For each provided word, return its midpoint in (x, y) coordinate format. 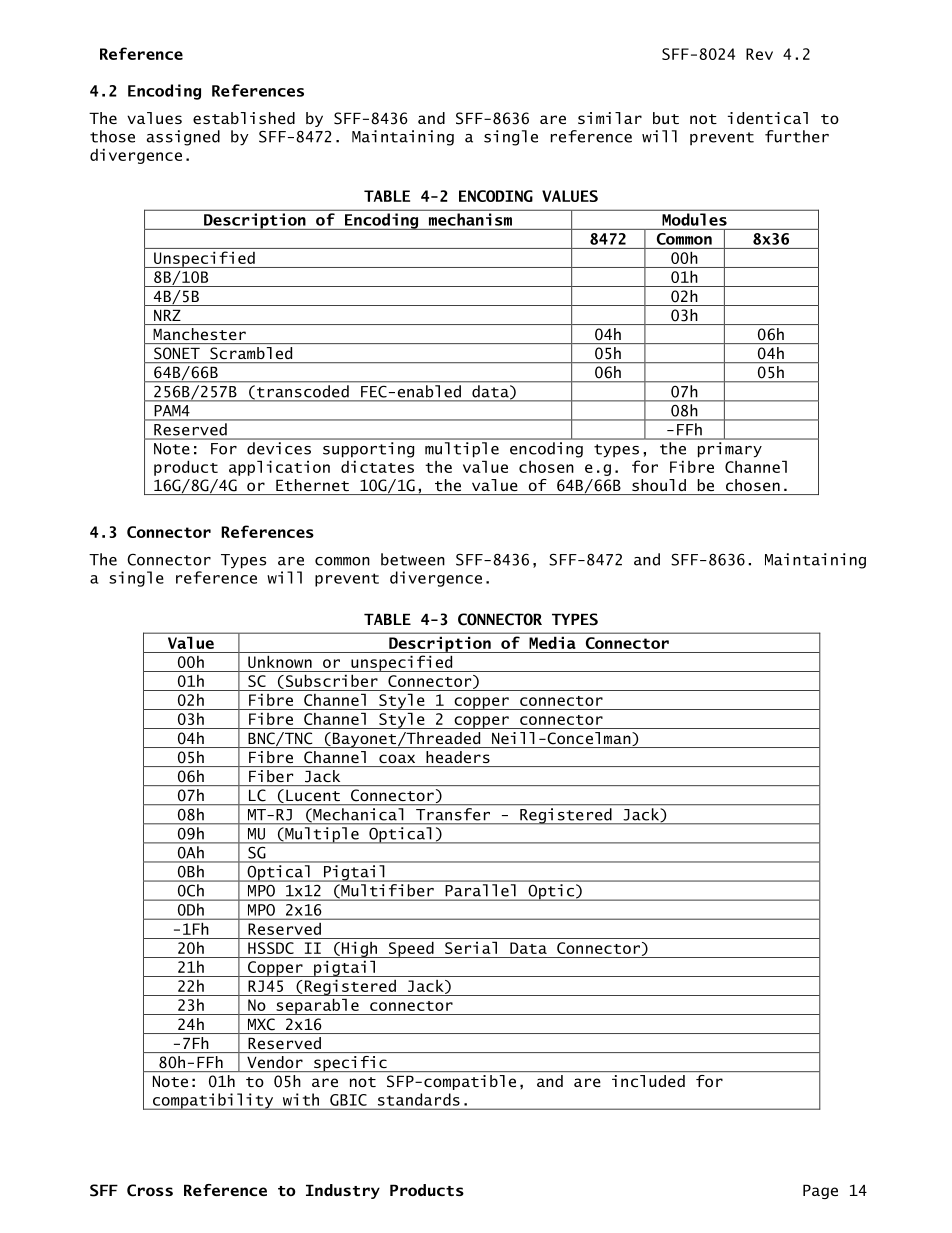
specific (350, 1064)
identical (768, 118)
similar (610, 118)
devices (279, 448)
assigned (183, 138)
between (413, 559)
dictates (377, 466)
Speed (411, 949)
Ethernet (312, 485)
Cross (150, 1190)
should (659, 485)
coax (397, 758)
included (648, 1081)
